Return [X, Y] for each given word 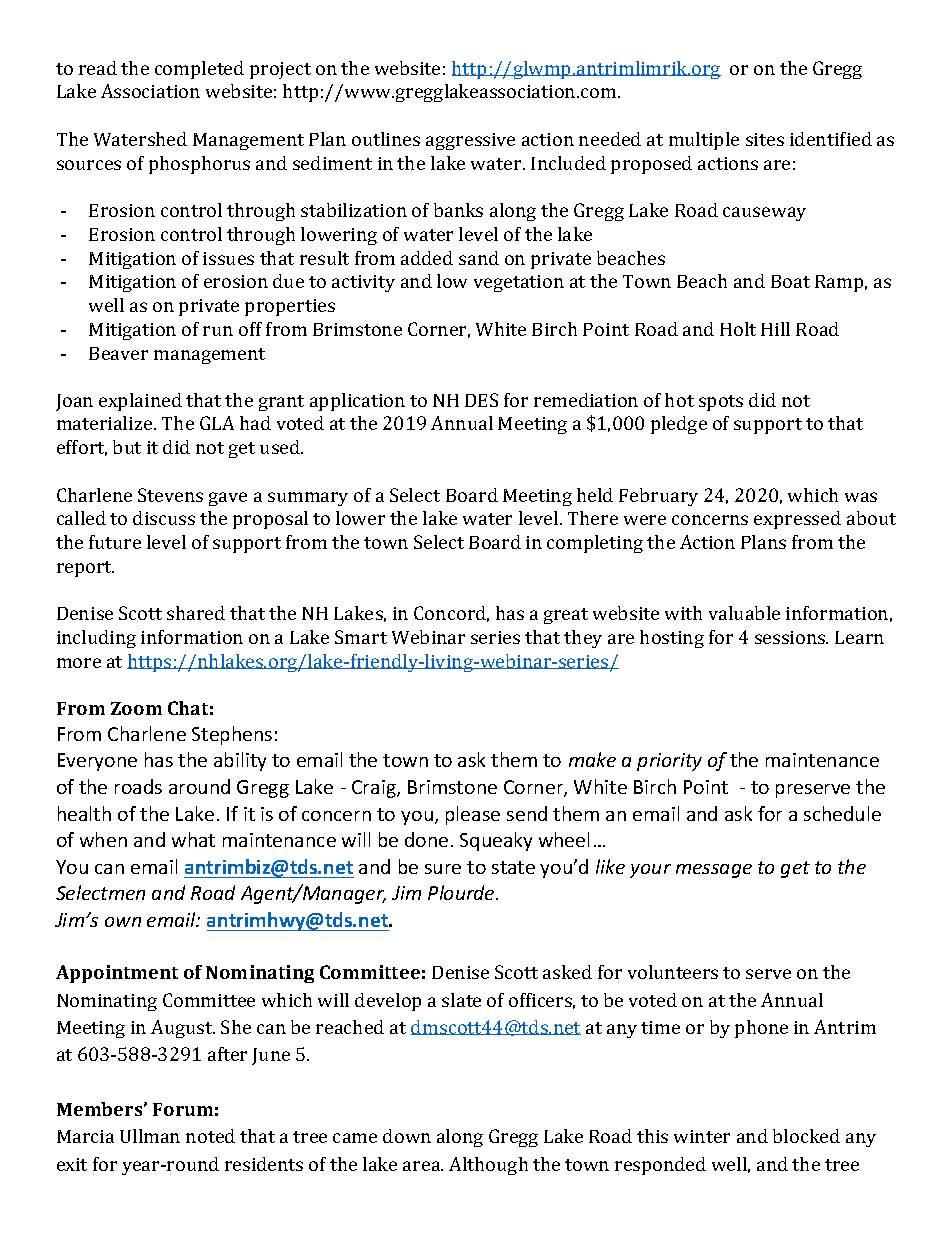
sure [443, 869]
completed [199, 70]
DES [481, 400]
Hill [775, 329]
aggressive [470, 141]
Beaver [118, 353]
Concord [451, 614]
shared [196, 613]
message [714, 871]
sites [765, 139]
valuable [744, 613]
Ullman [150, 1136]
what [193, 839]
